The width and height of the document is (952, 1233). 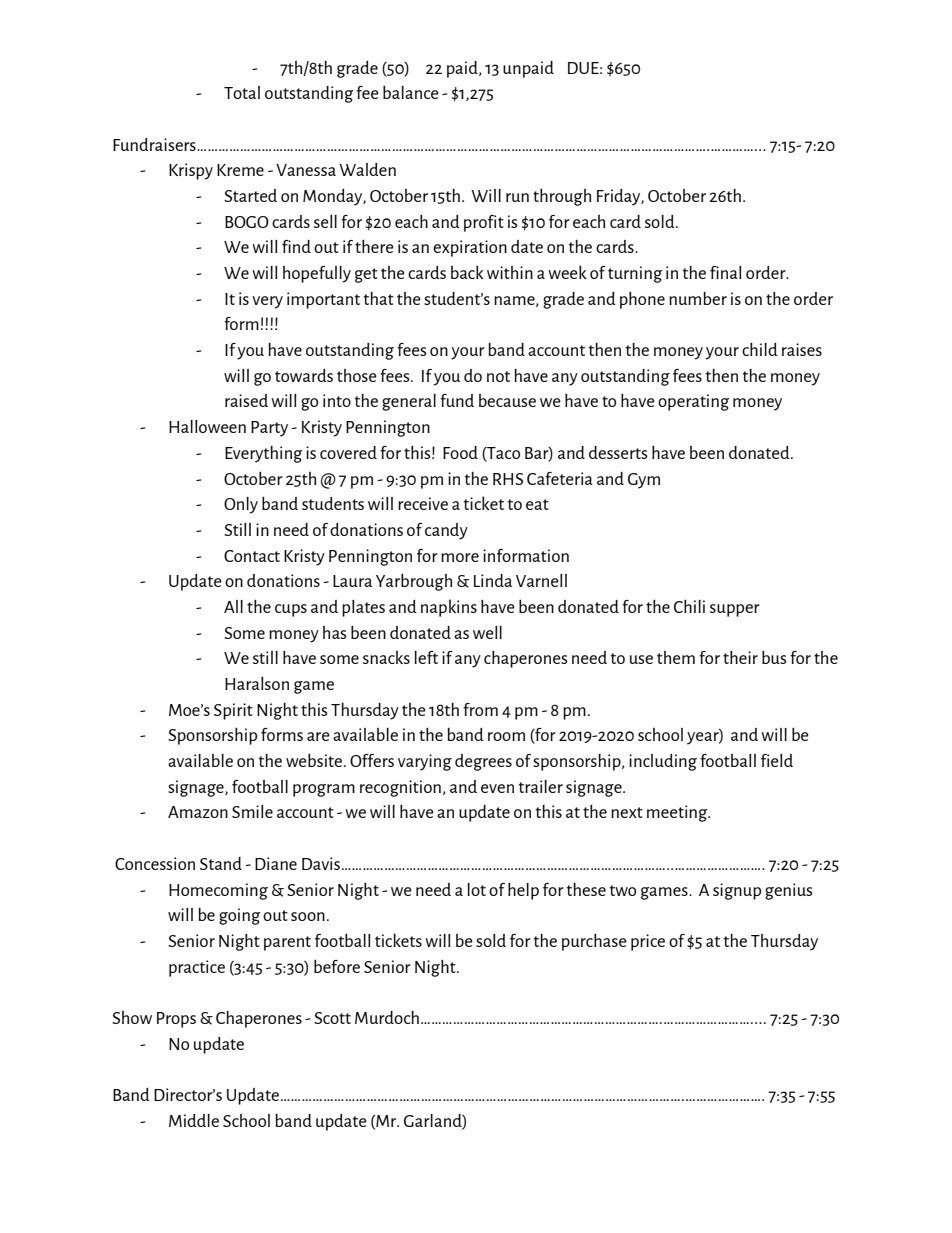 I want to click on Middle, so click(x=194, y=1120).
